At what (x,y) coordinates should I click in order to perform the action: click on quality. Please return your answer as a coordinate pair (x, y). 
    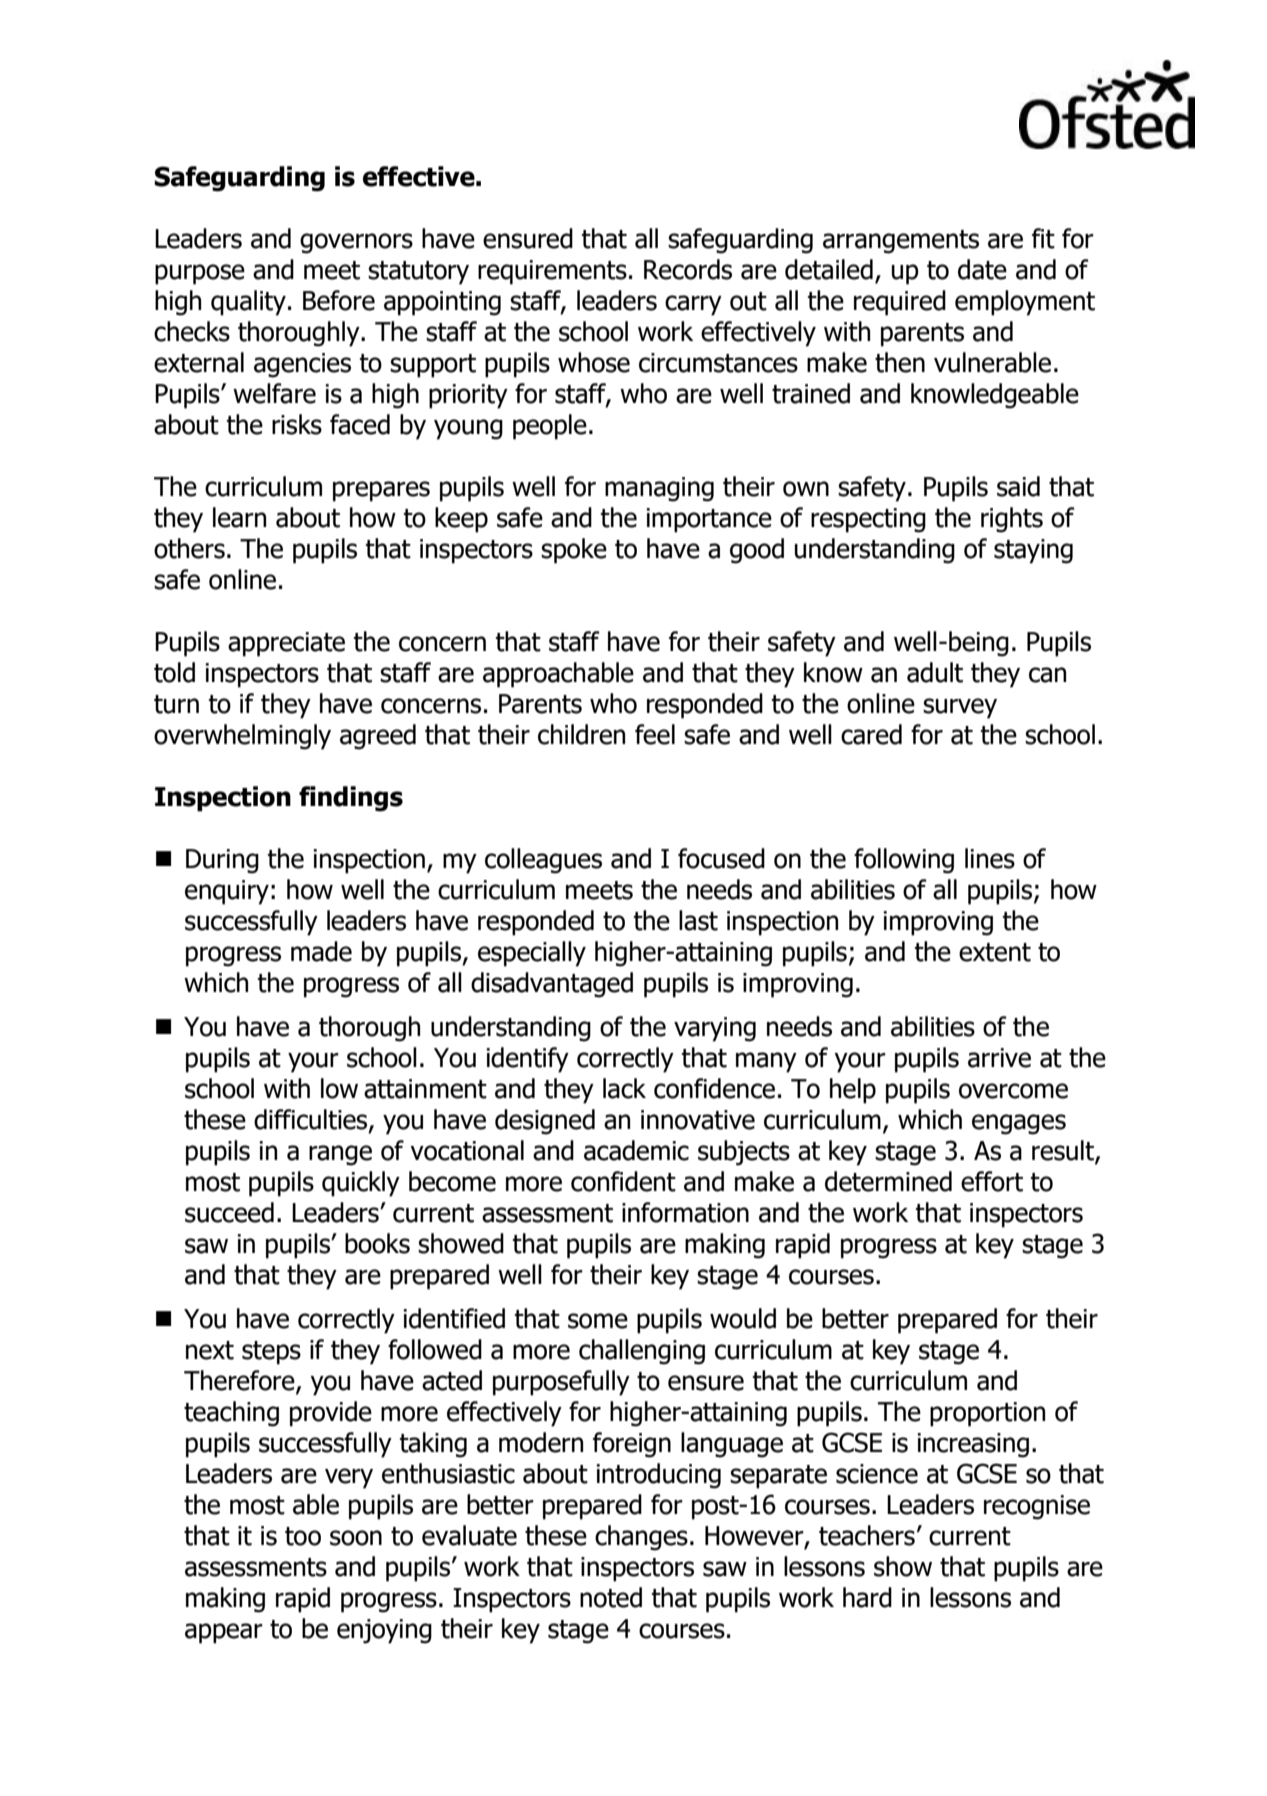
    Looking at the image, I should click on (248, 303).
